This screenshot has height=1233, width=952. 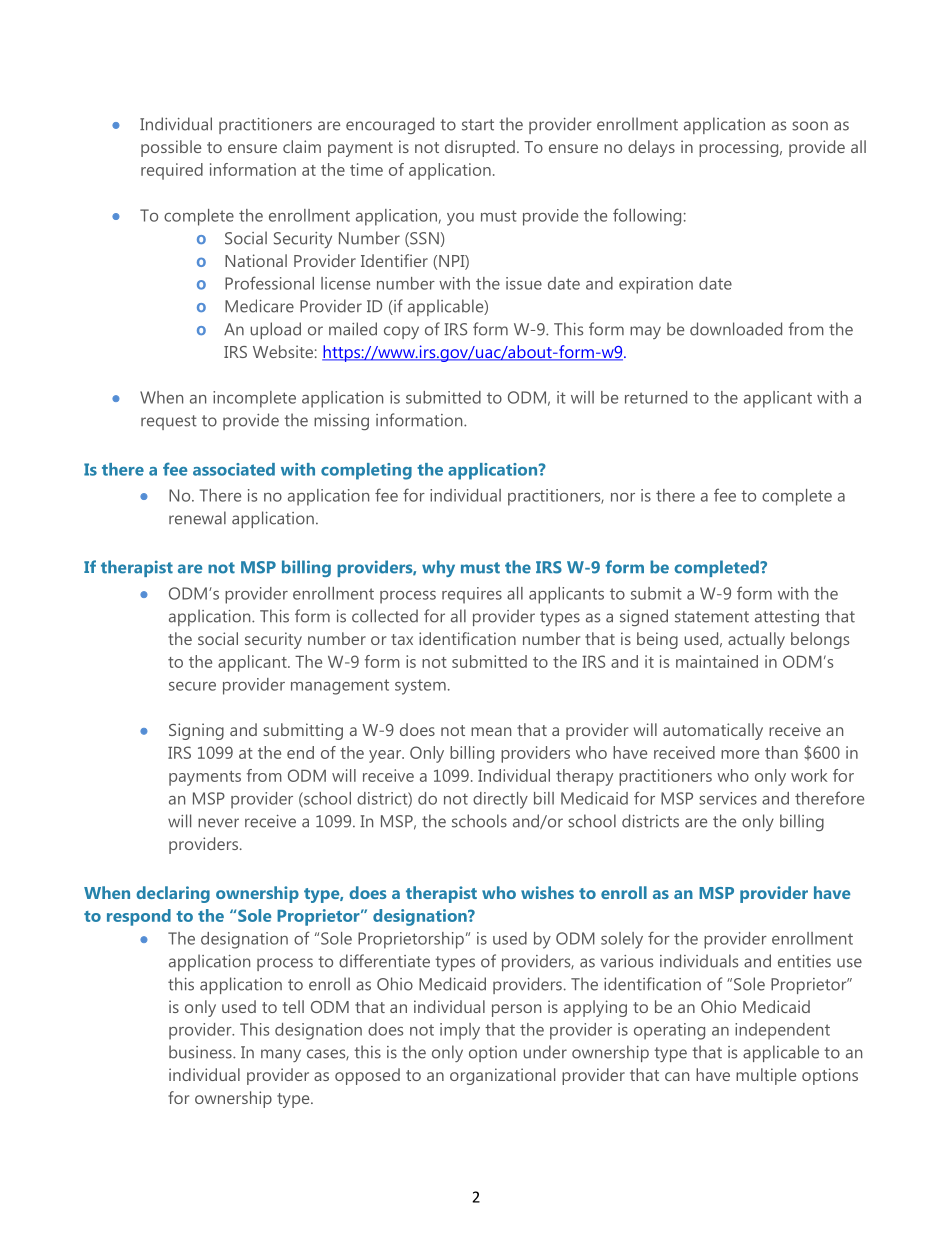 What do you see at coordinates (460, 1031) in the screenshot?
I see `imply` at bounding box center [460, 1031].
